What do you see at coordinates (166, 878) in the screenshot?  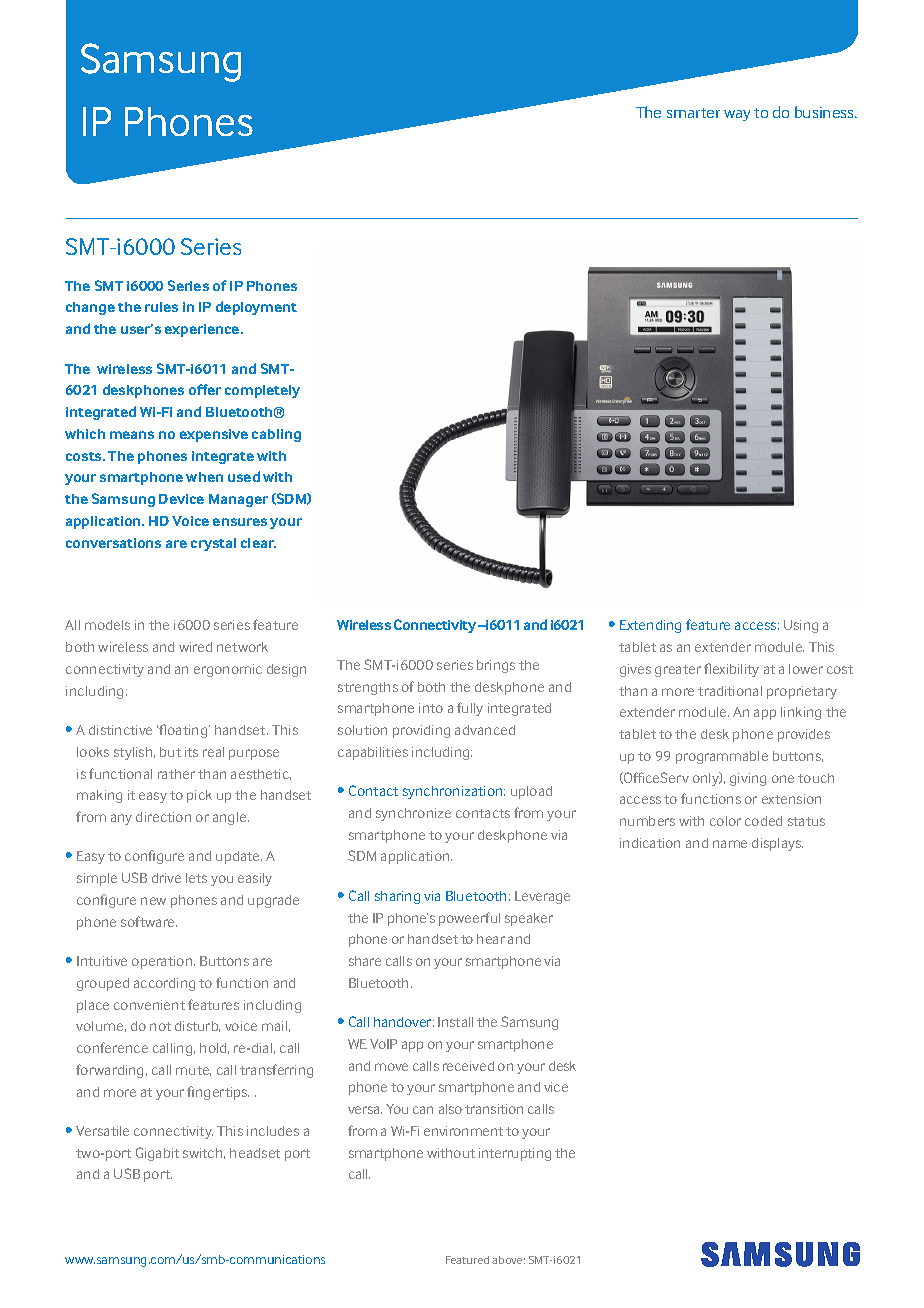 I see `drive` at bounding box center [166, 878].
